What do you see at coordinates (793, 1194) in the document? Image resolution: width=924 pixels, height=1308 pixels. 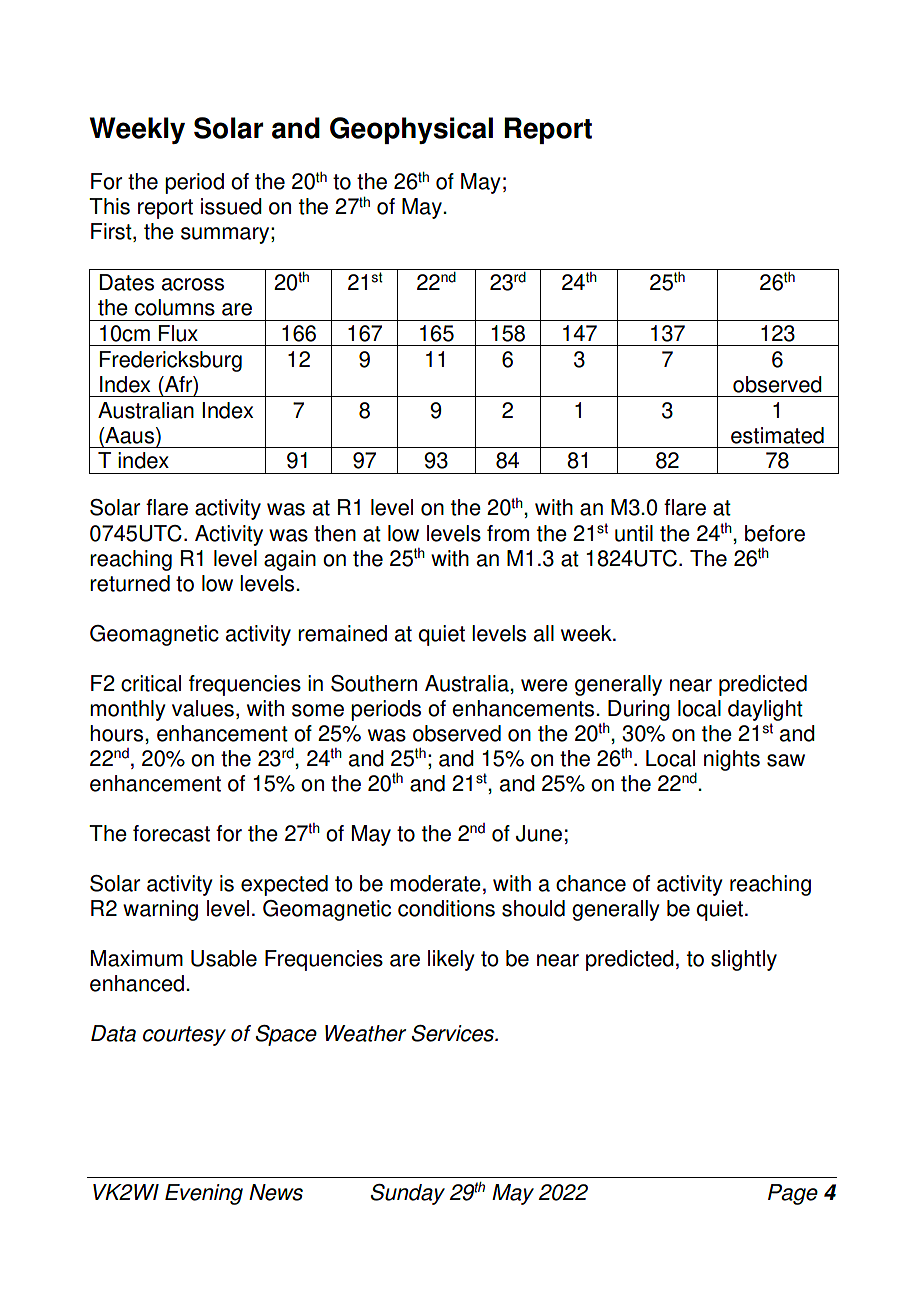 I see `Page` at bounding box center [793, 1194].
